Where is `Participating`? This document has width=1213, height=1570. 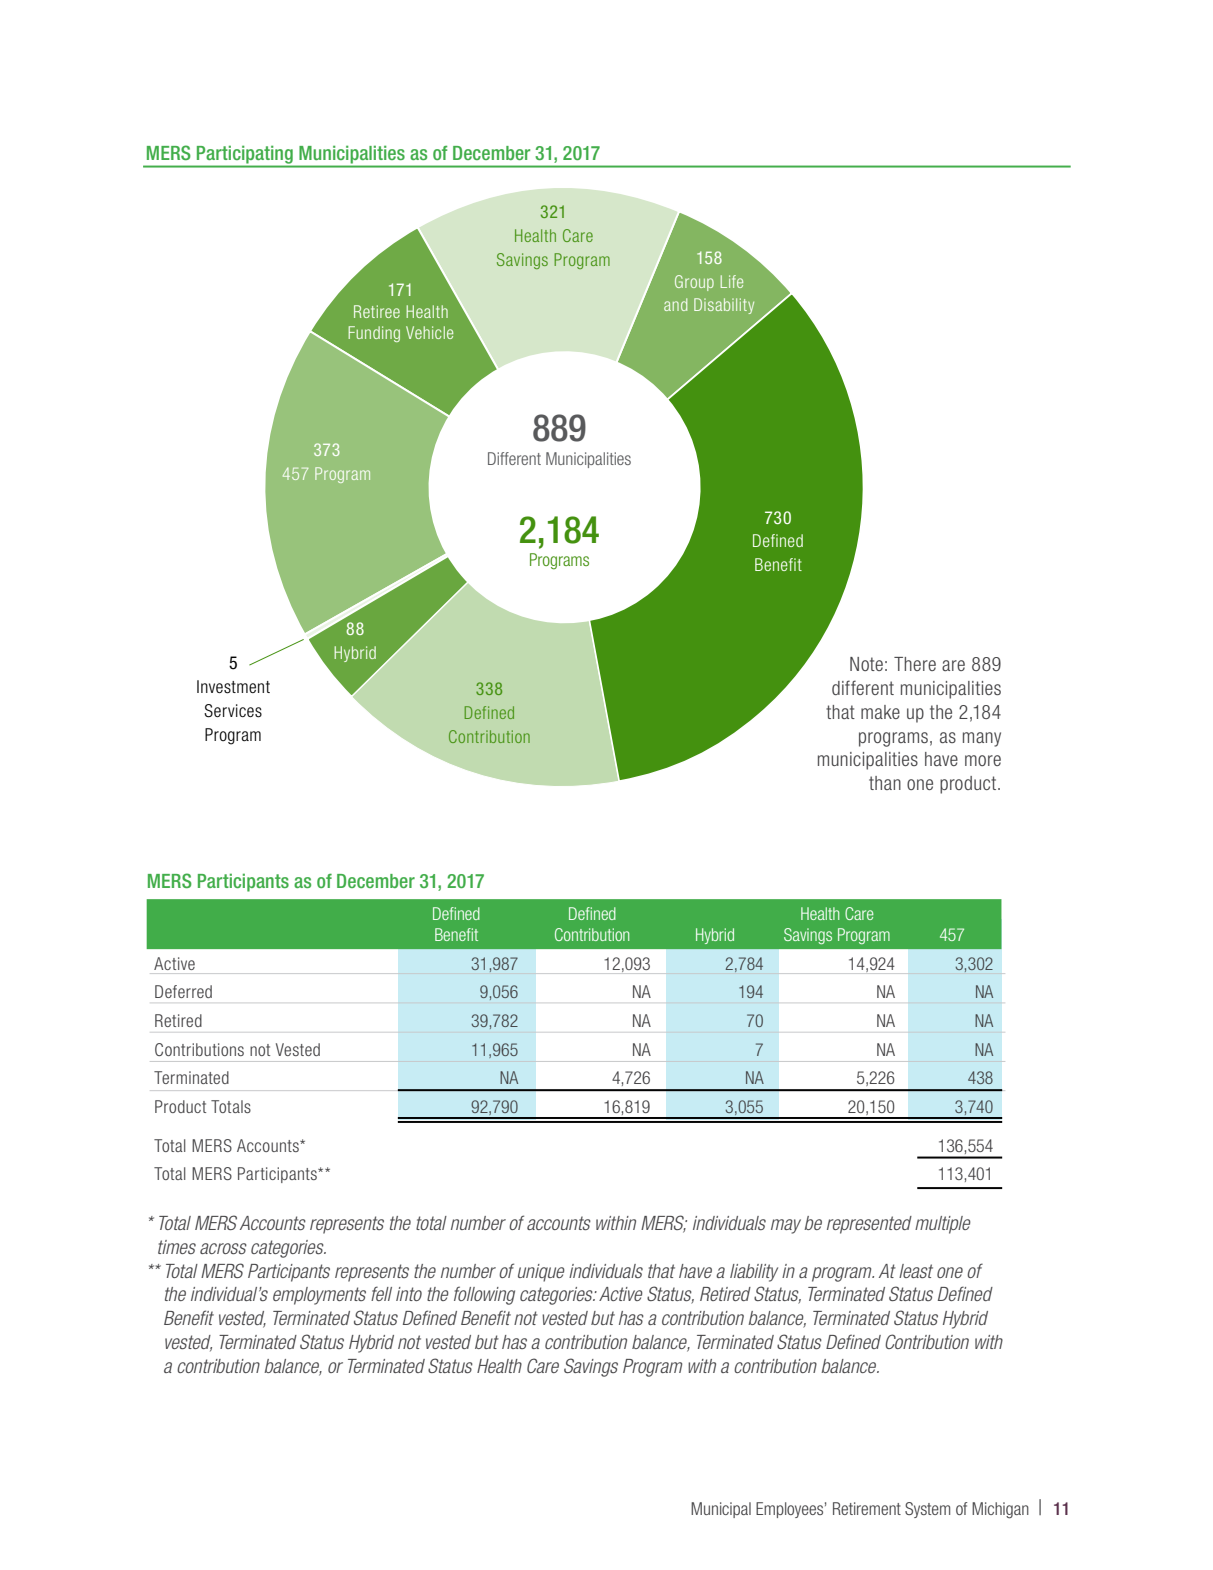 Participating is located at coordinates (245, 155).
